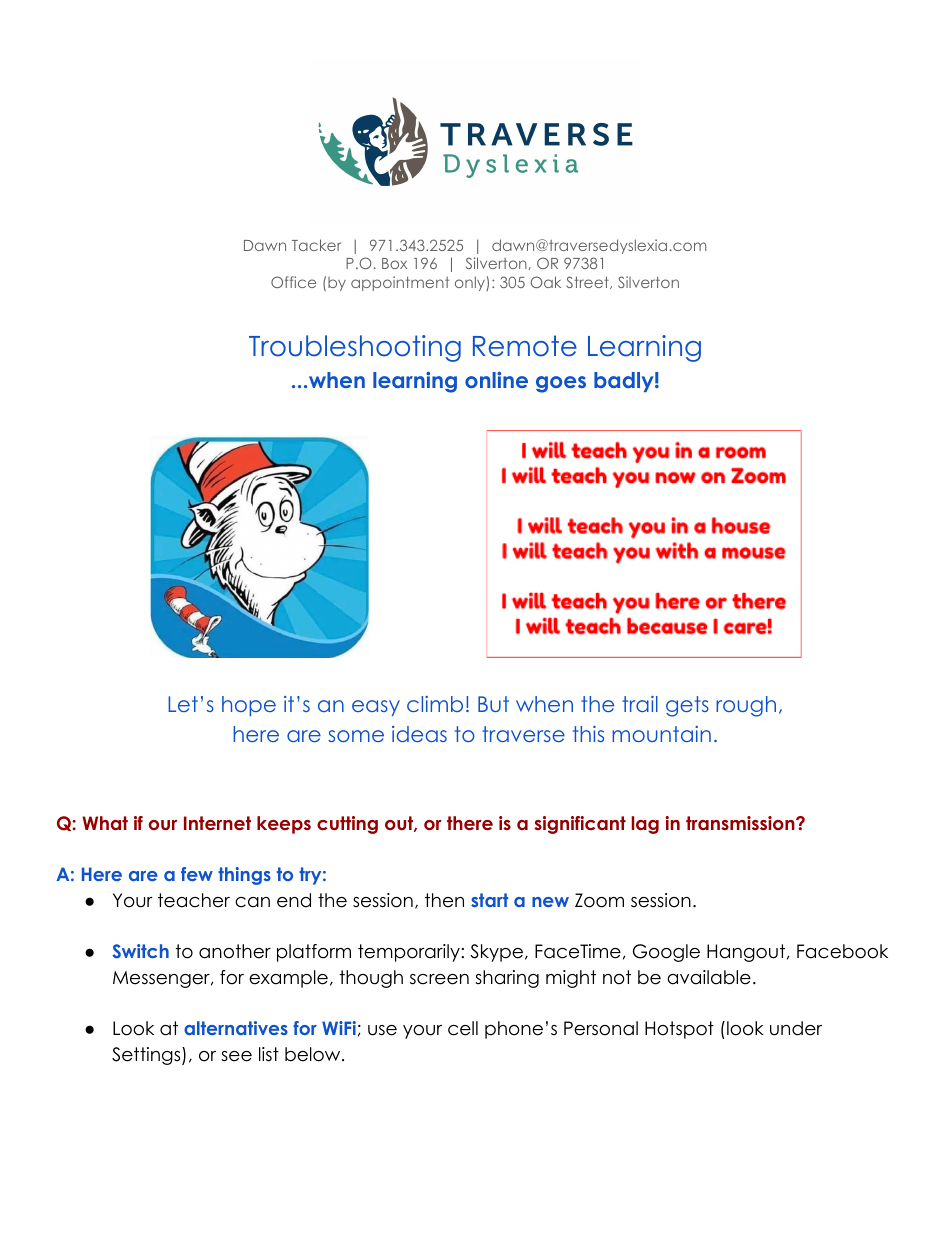 The image size is (952, 1233). What do you see at coordinates (561, 384) in the document?
I see `goes` at bounding box center [561, 384].
